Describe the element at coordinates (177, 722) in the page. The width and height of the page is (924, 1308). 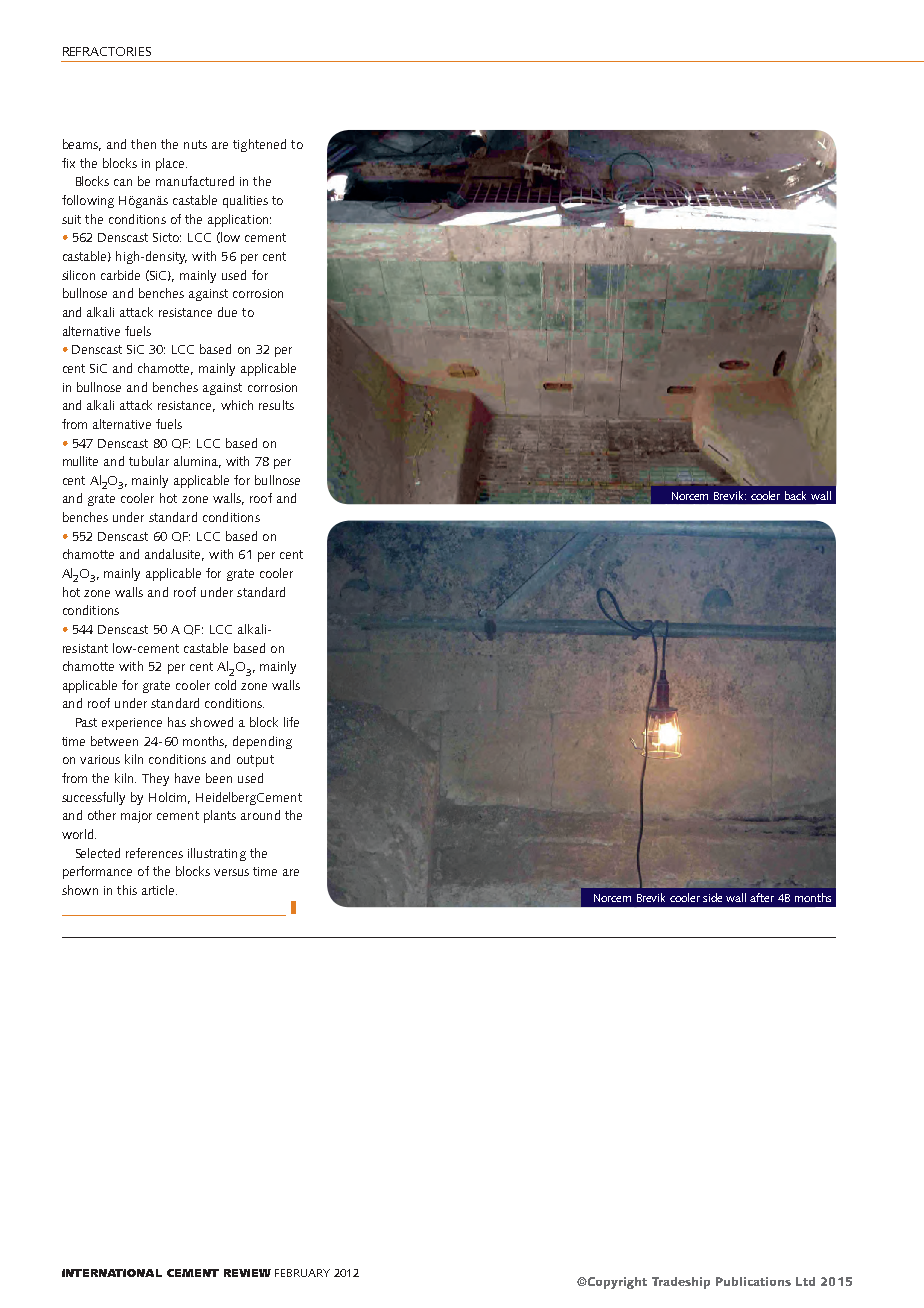
I see `has` at that location.
